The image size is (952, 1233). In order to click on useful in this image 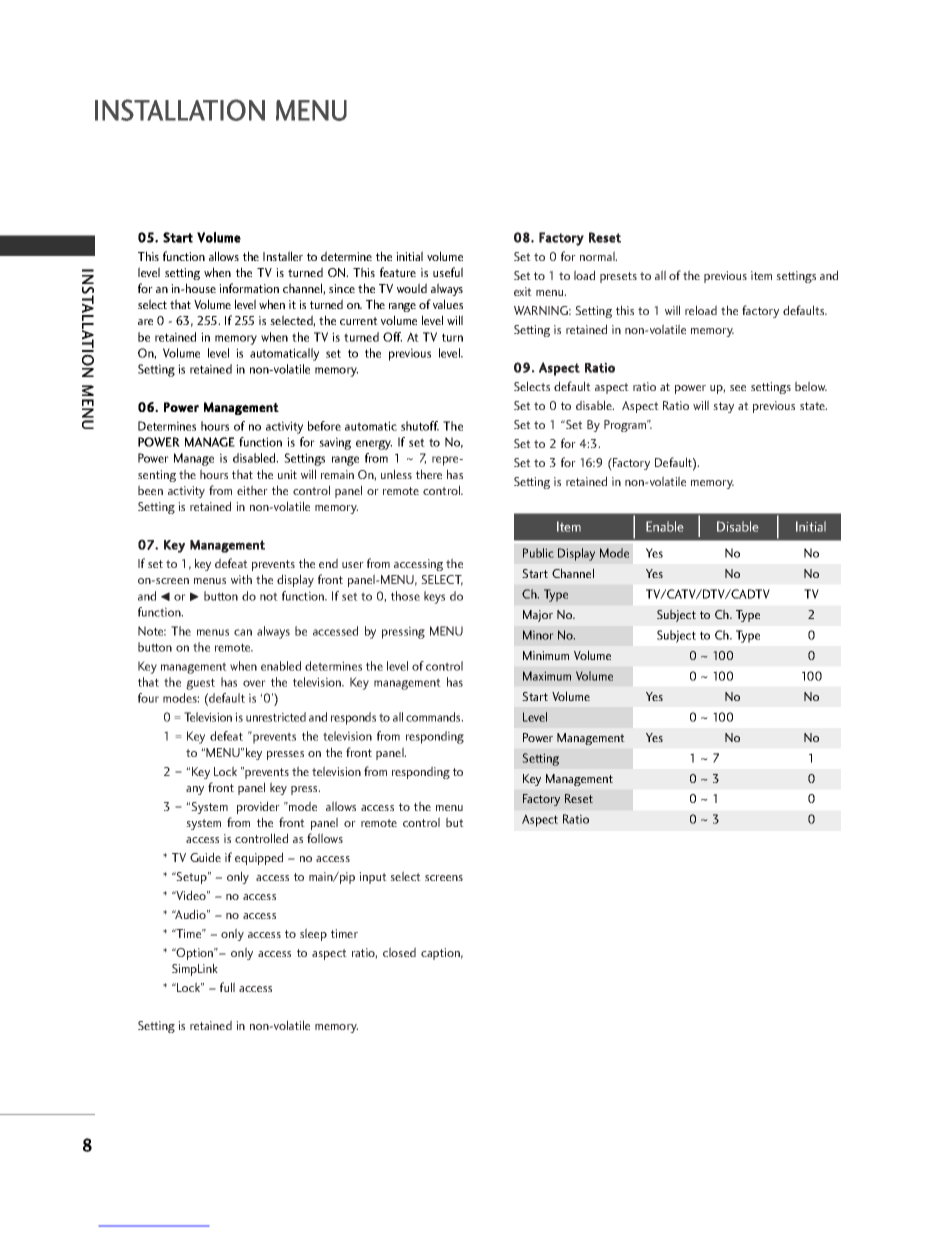, I will do `click(448, 272)`.
